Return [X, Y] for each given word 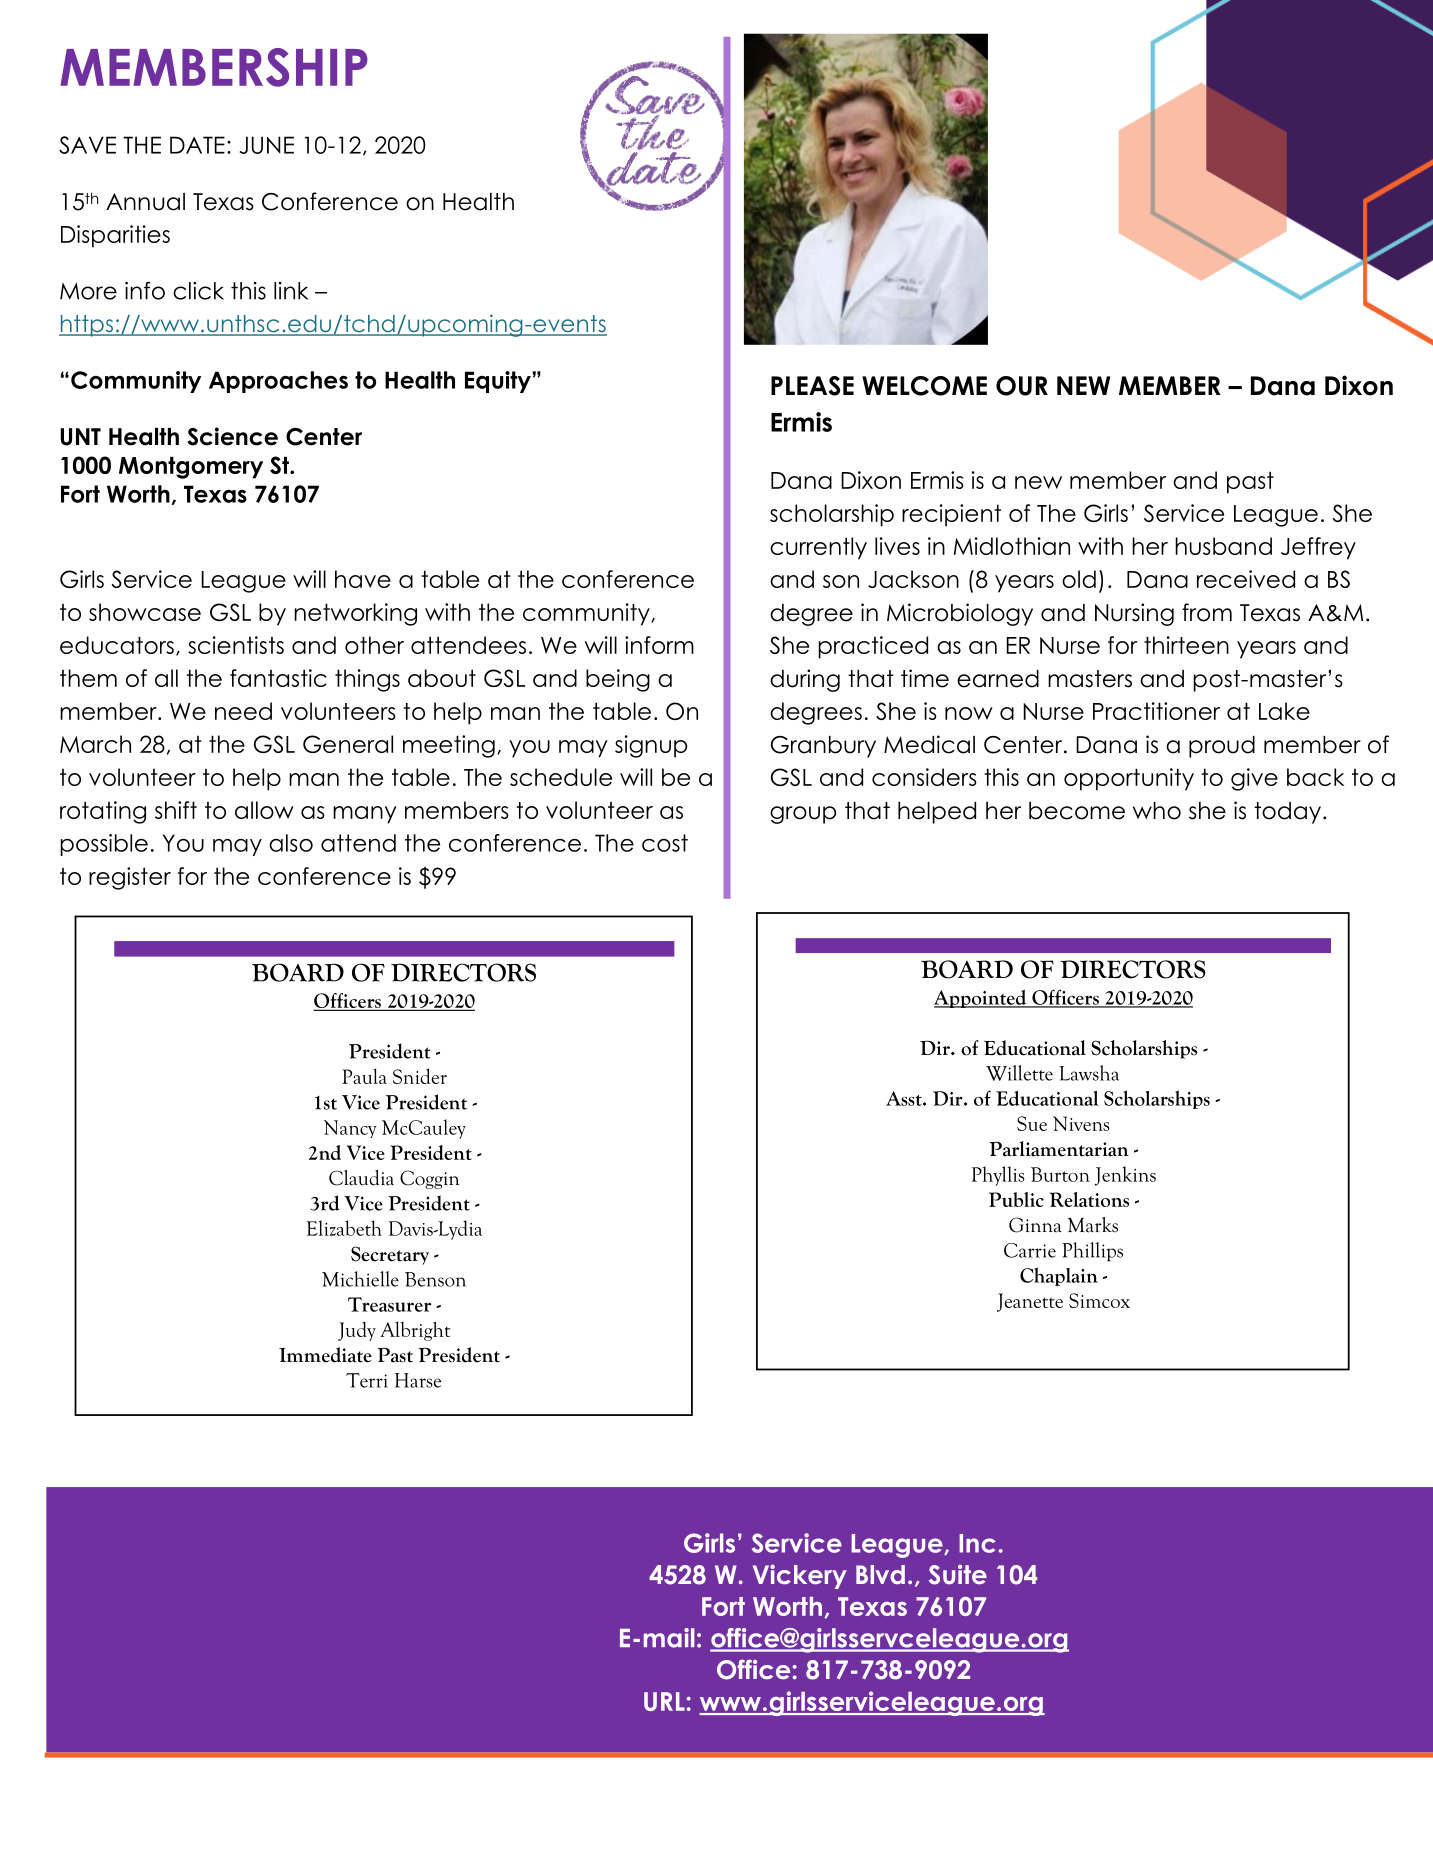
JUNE [267, 145]
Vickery [800, 1576]
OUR [1022, 386]
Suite [958, 1575]
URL [664, 1701]
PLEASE [812, 386]
